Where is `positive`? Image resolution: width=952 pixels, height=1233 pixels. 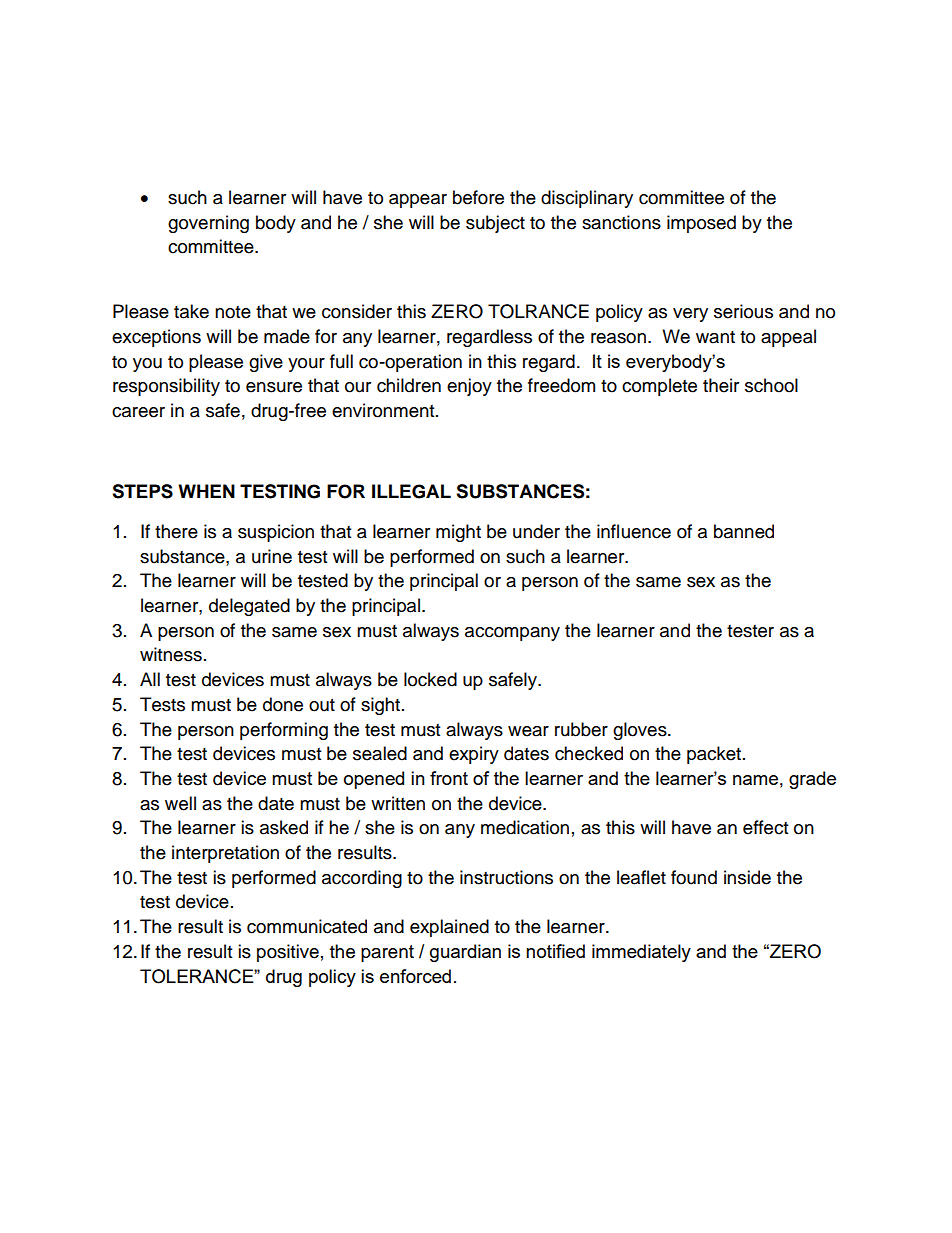
positive is located at coordinates (288, 953).
